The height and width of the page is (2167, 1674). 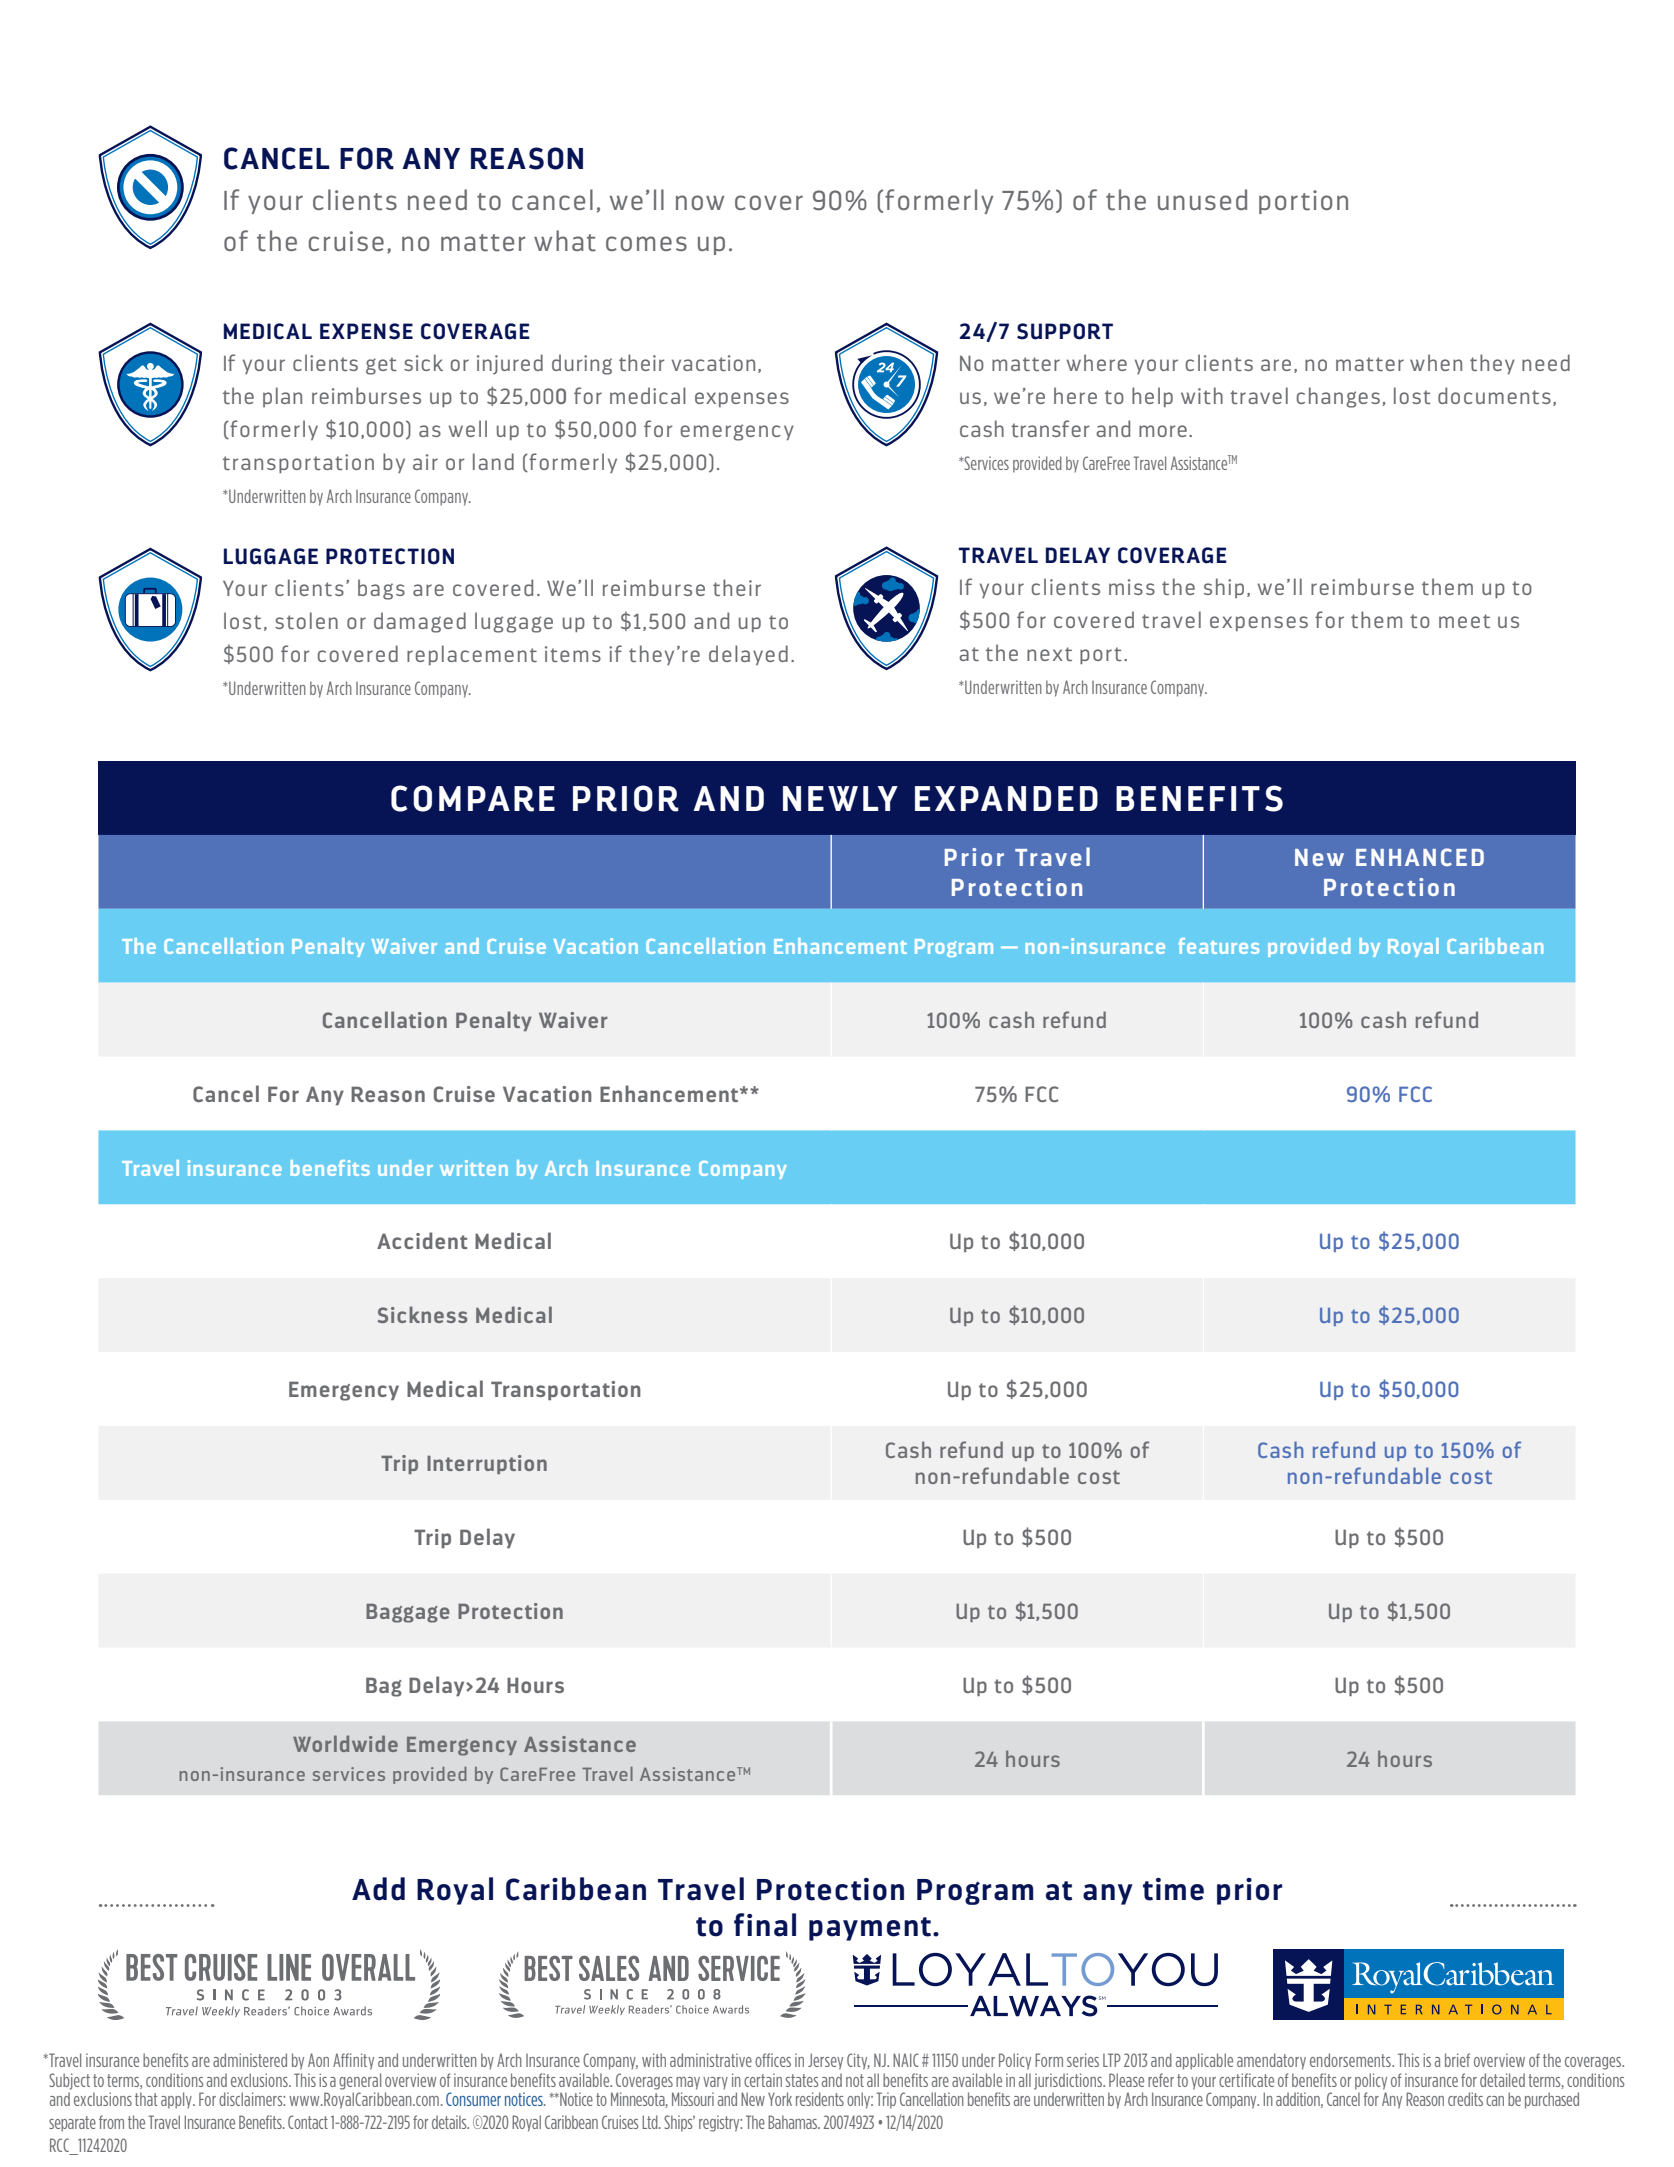 I want to click on when, so click(x=1436, y=362).
